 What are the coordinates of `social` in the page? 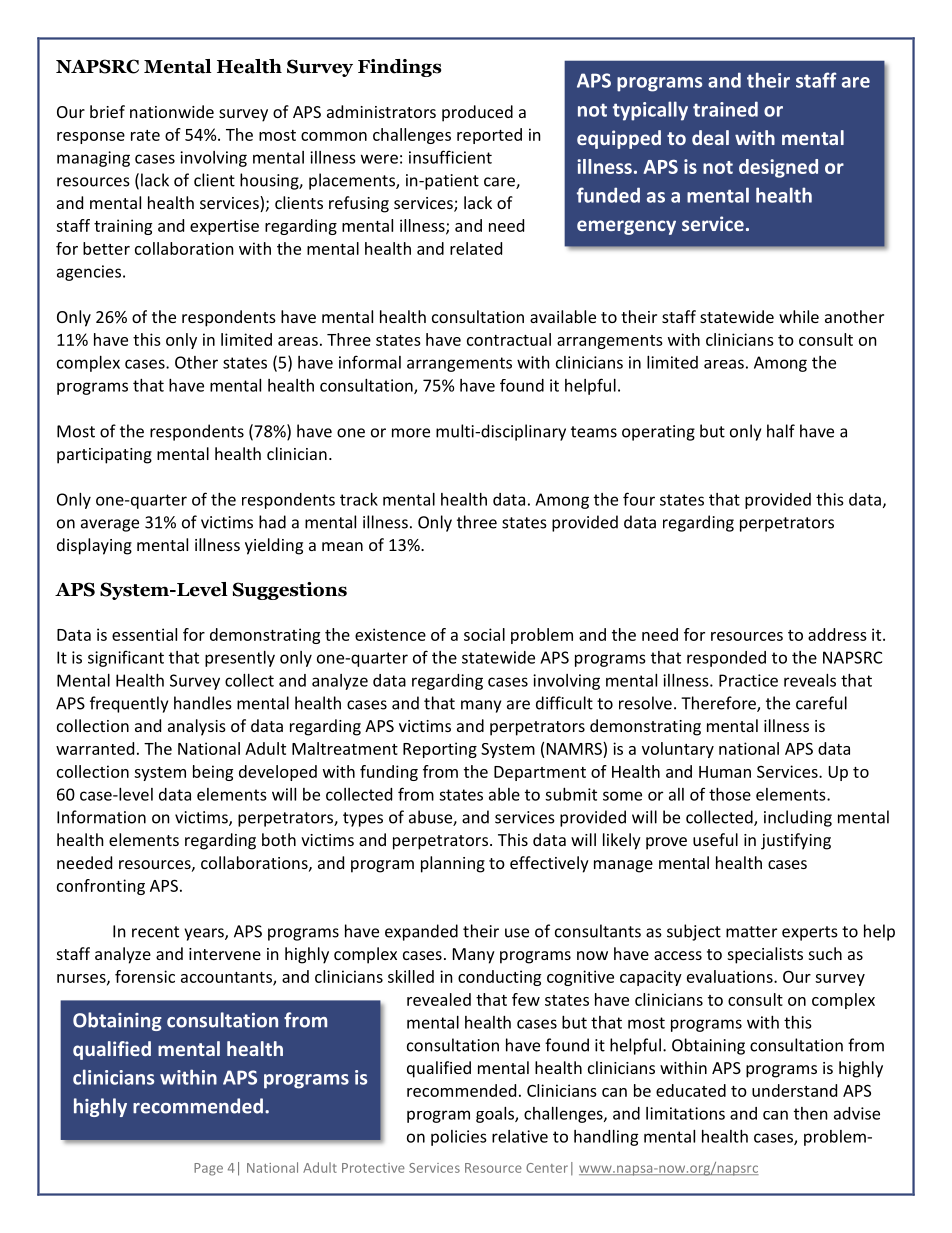 It's located at (484, 634).
